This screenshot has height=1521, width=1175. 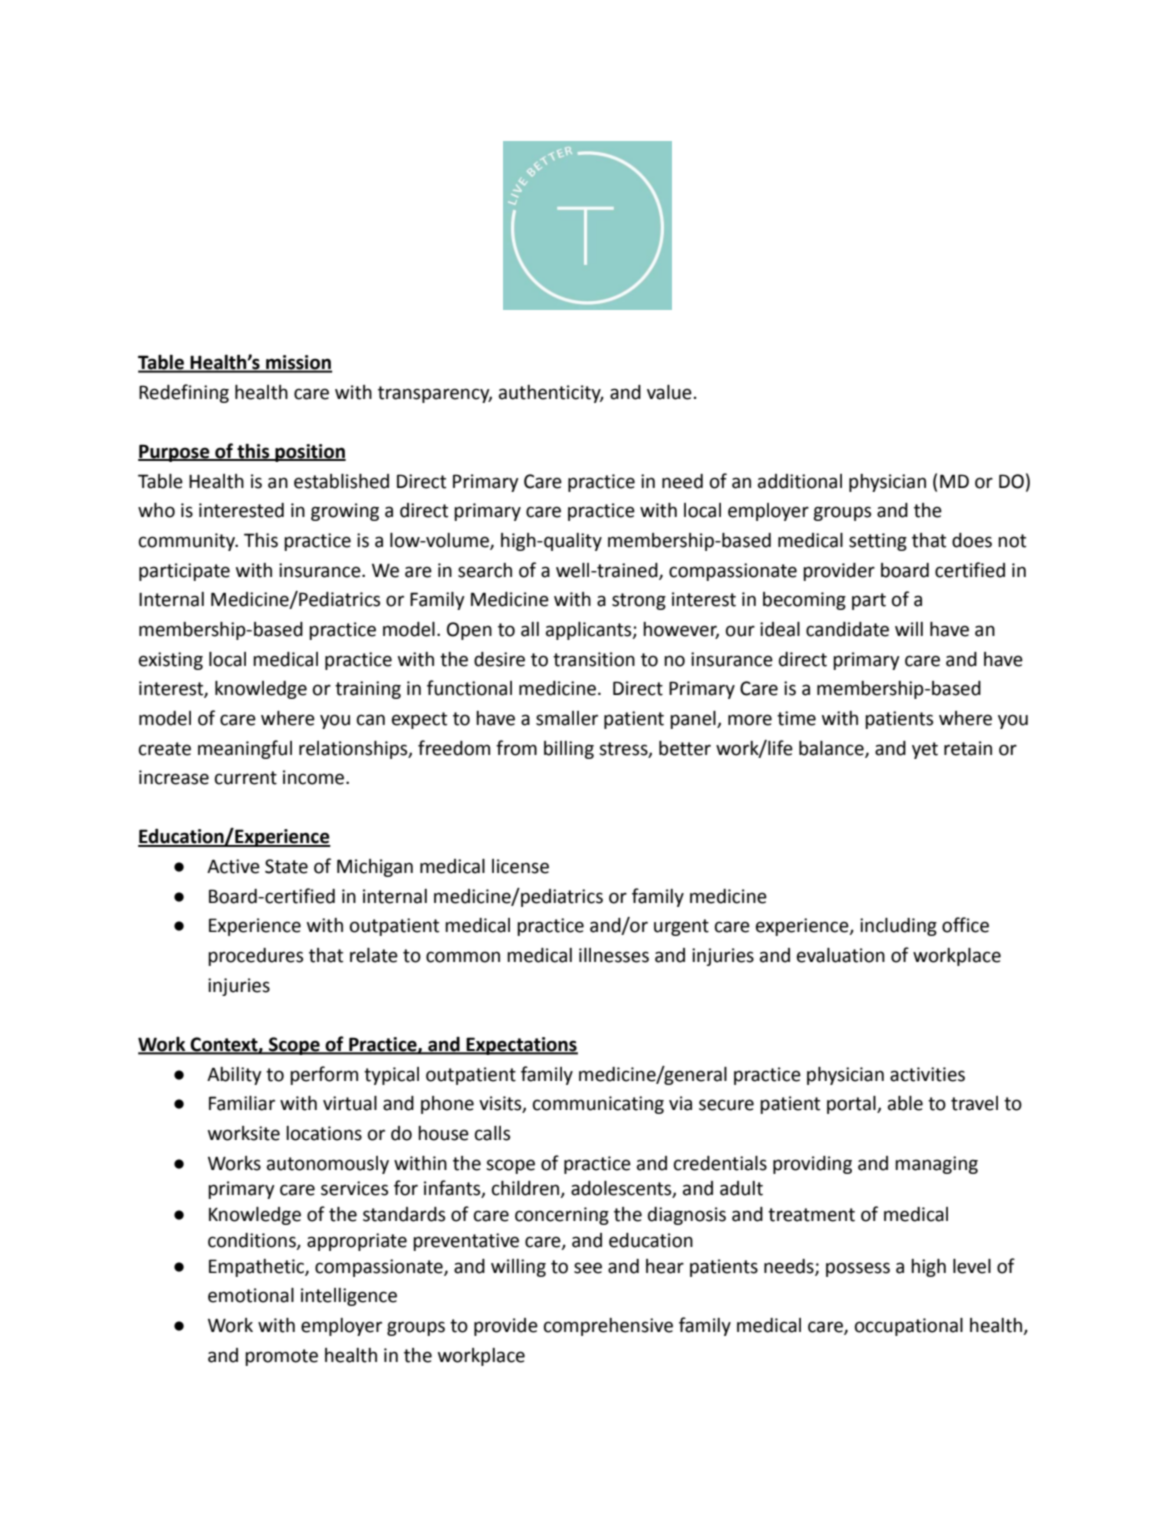 I want to click on including, so click(x=898, y=927).
